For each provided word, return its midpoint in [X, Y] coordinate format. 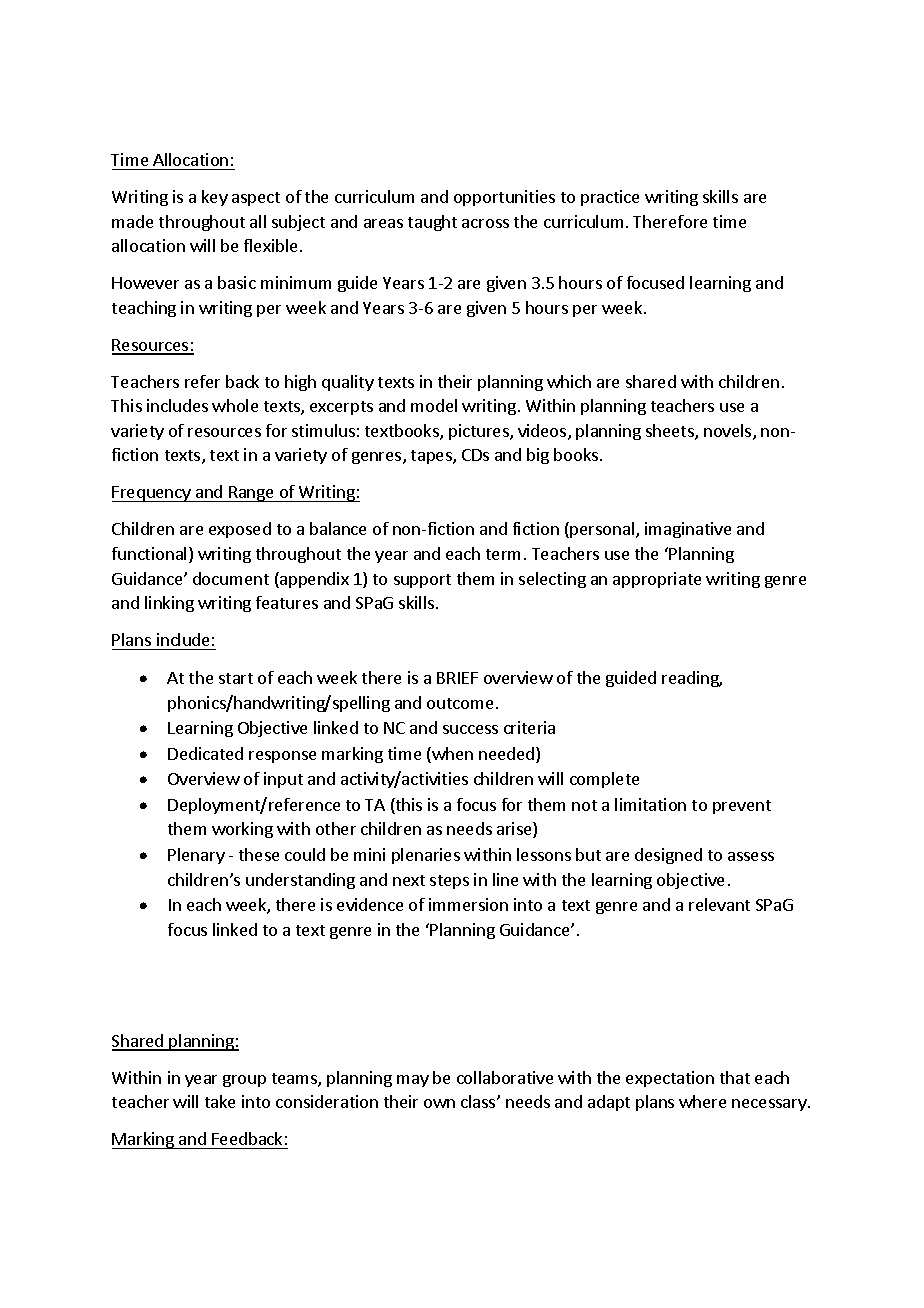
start [236, 678]
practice [610, 198]
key [215, 198]
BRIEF [457, 678]
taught [432, 223]
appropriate [657, 580]
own [439, 1103]
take [220, 1101]
